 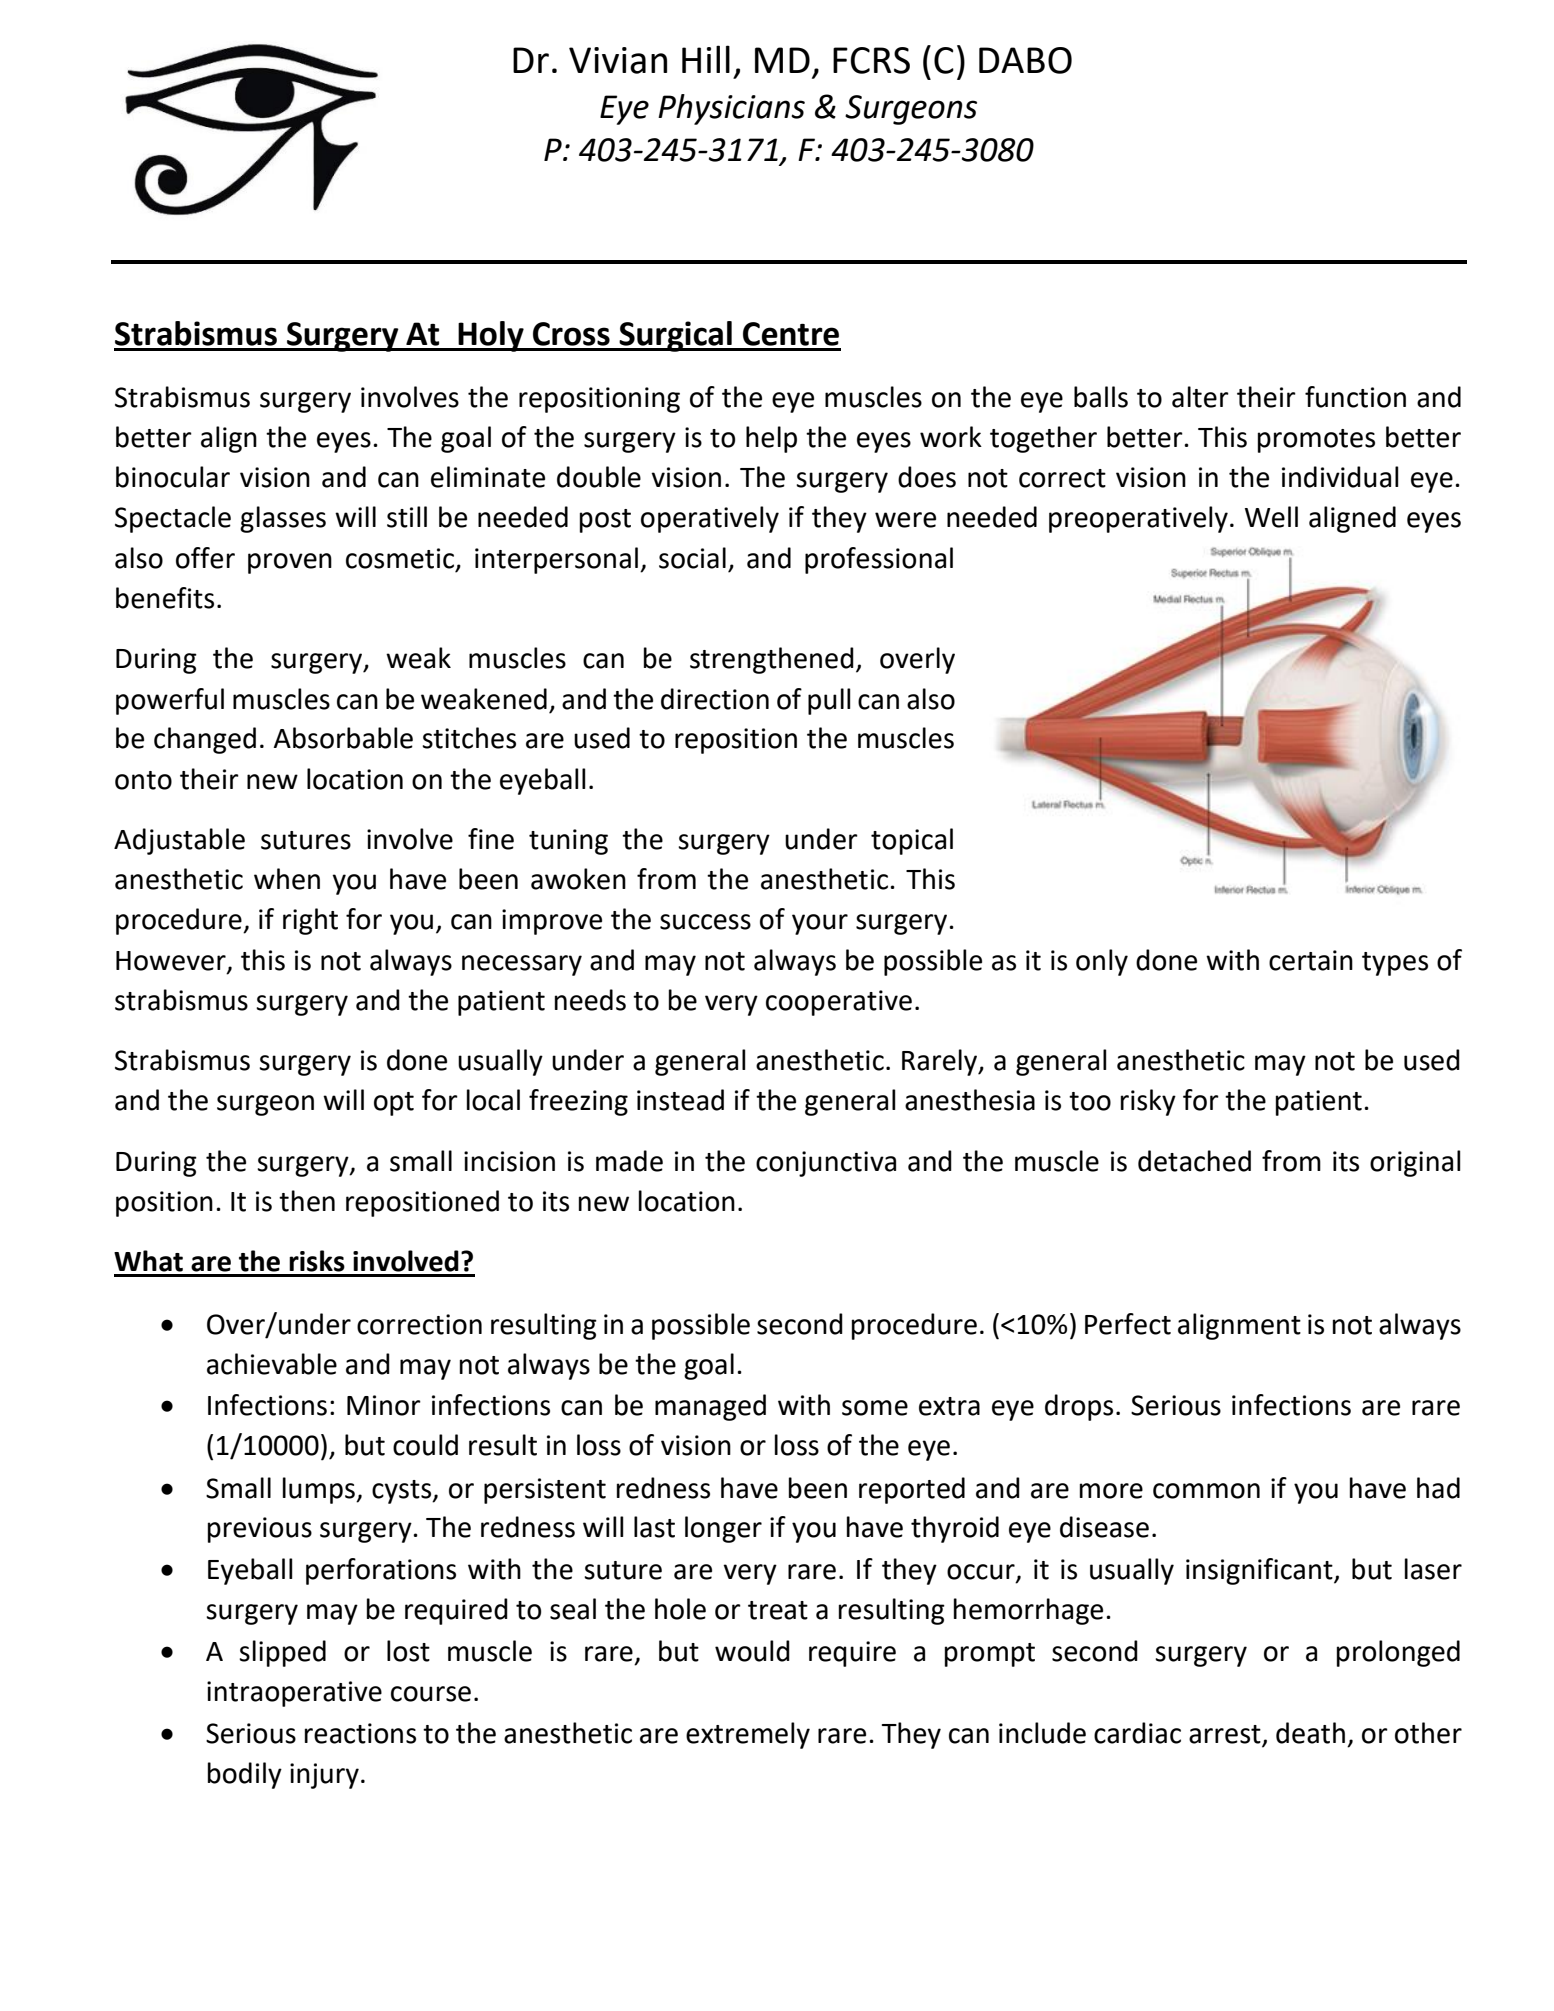 I want to click on certain, so click(x=1311, y=960).
